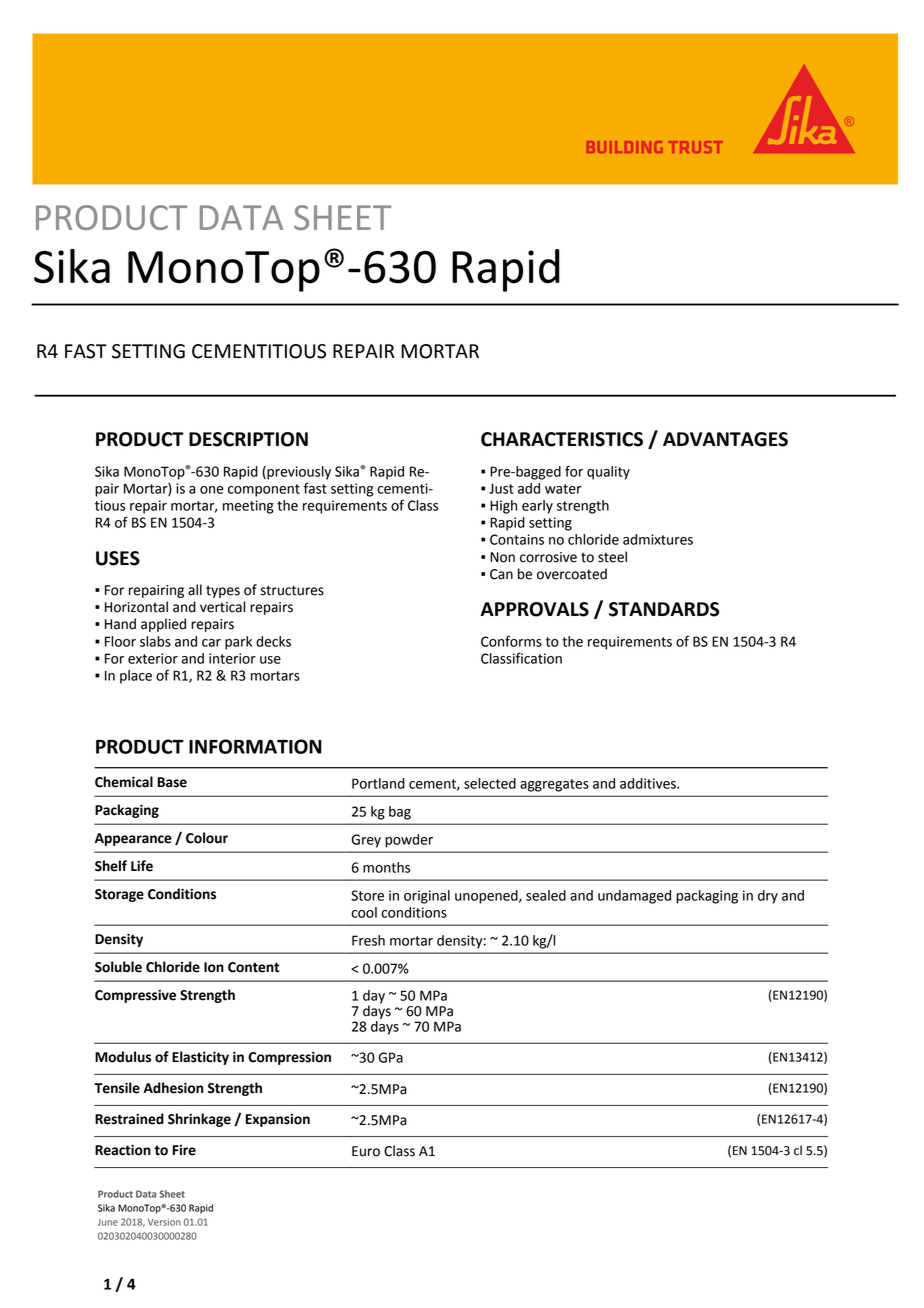 This screenshot has height=1308, width=924. What do you see at coordinates (278, 1120) in the screenshot?
I see `Expansion` at bounding box center [278, 1120].
